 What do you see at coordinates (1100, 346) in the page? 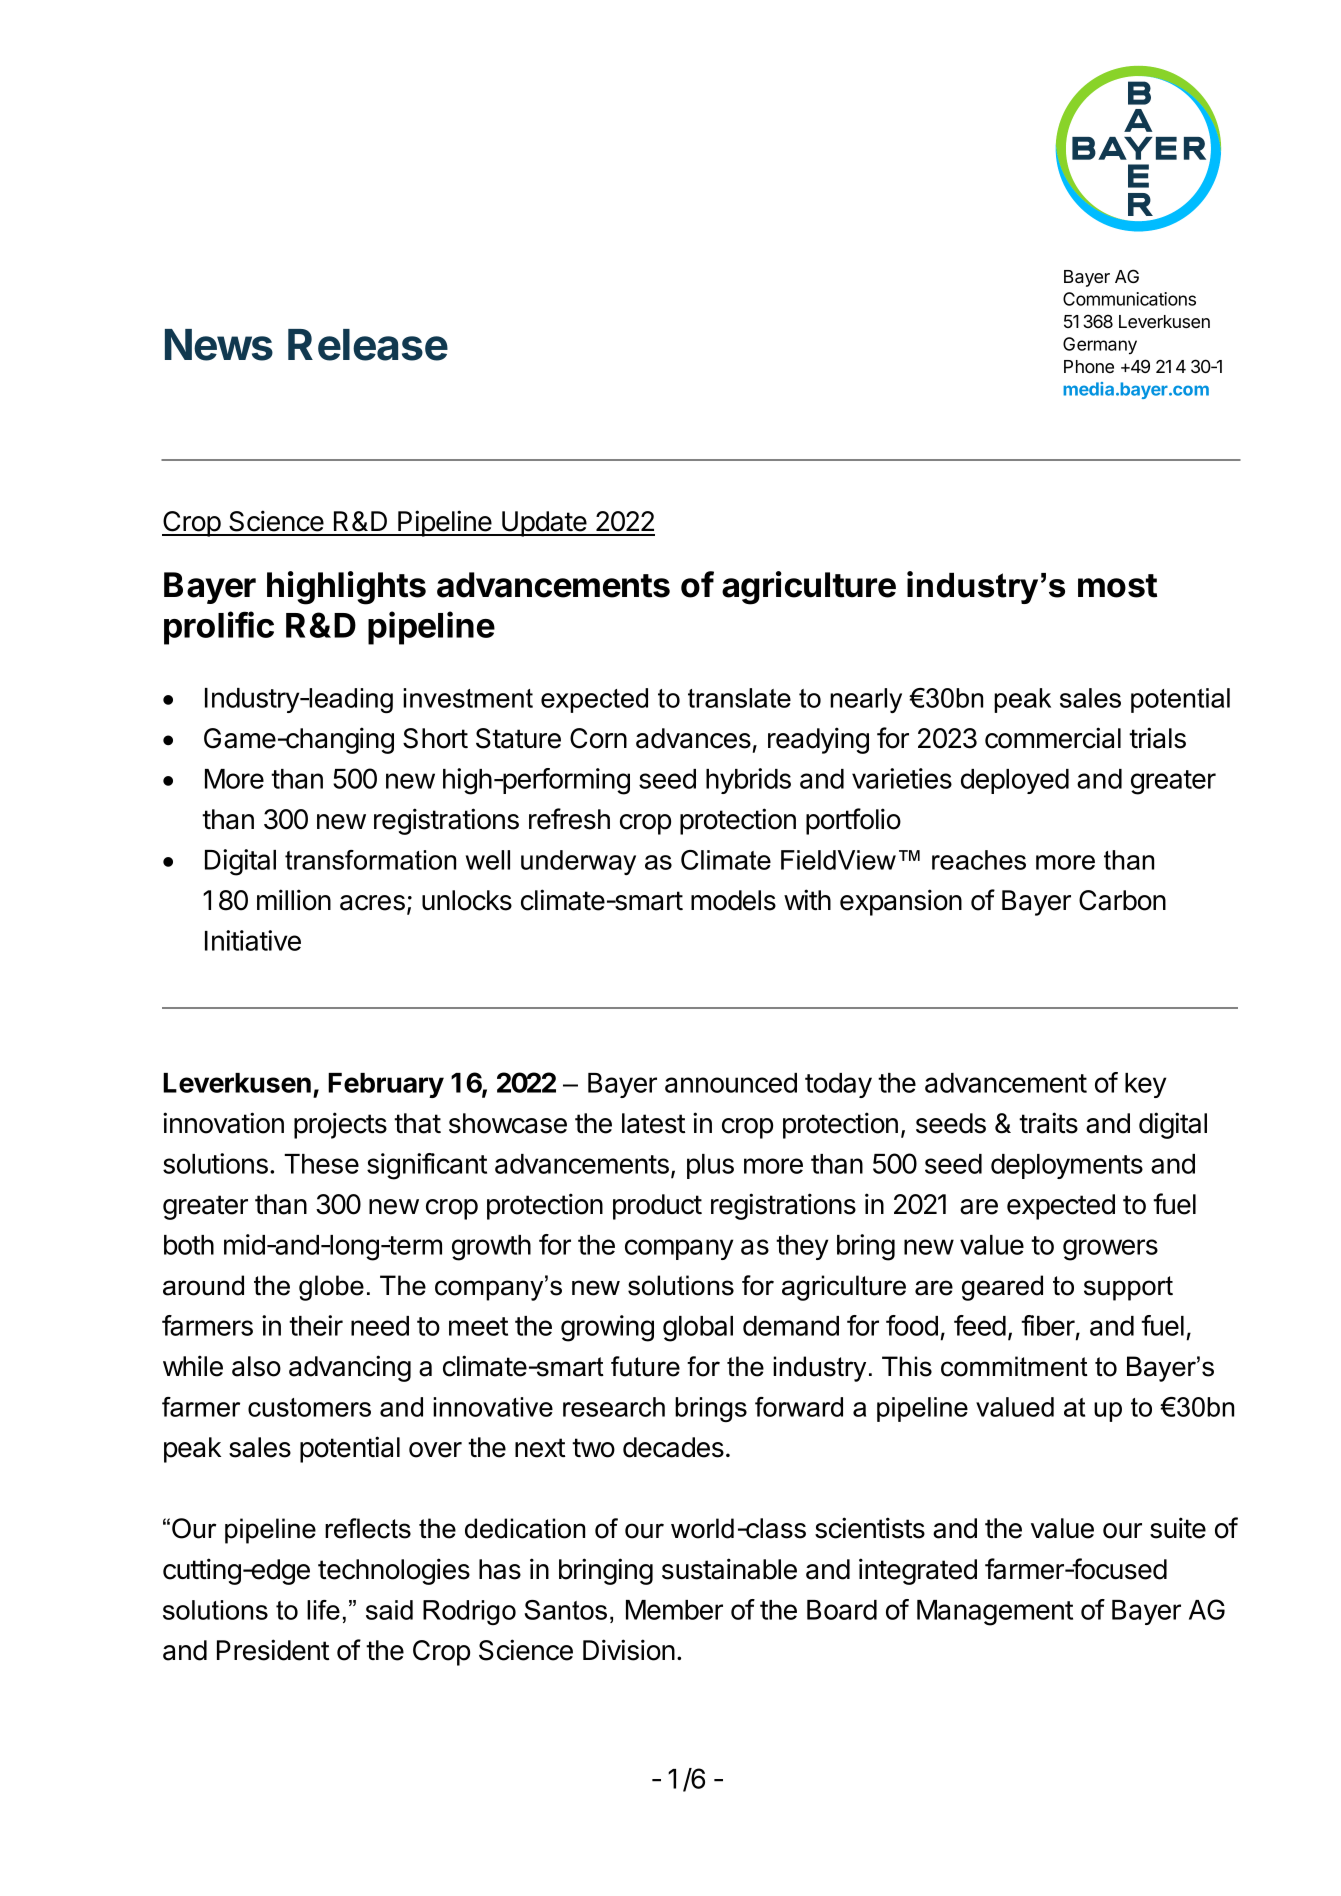
I see `Germany` at bounding box center [1100, 346].
